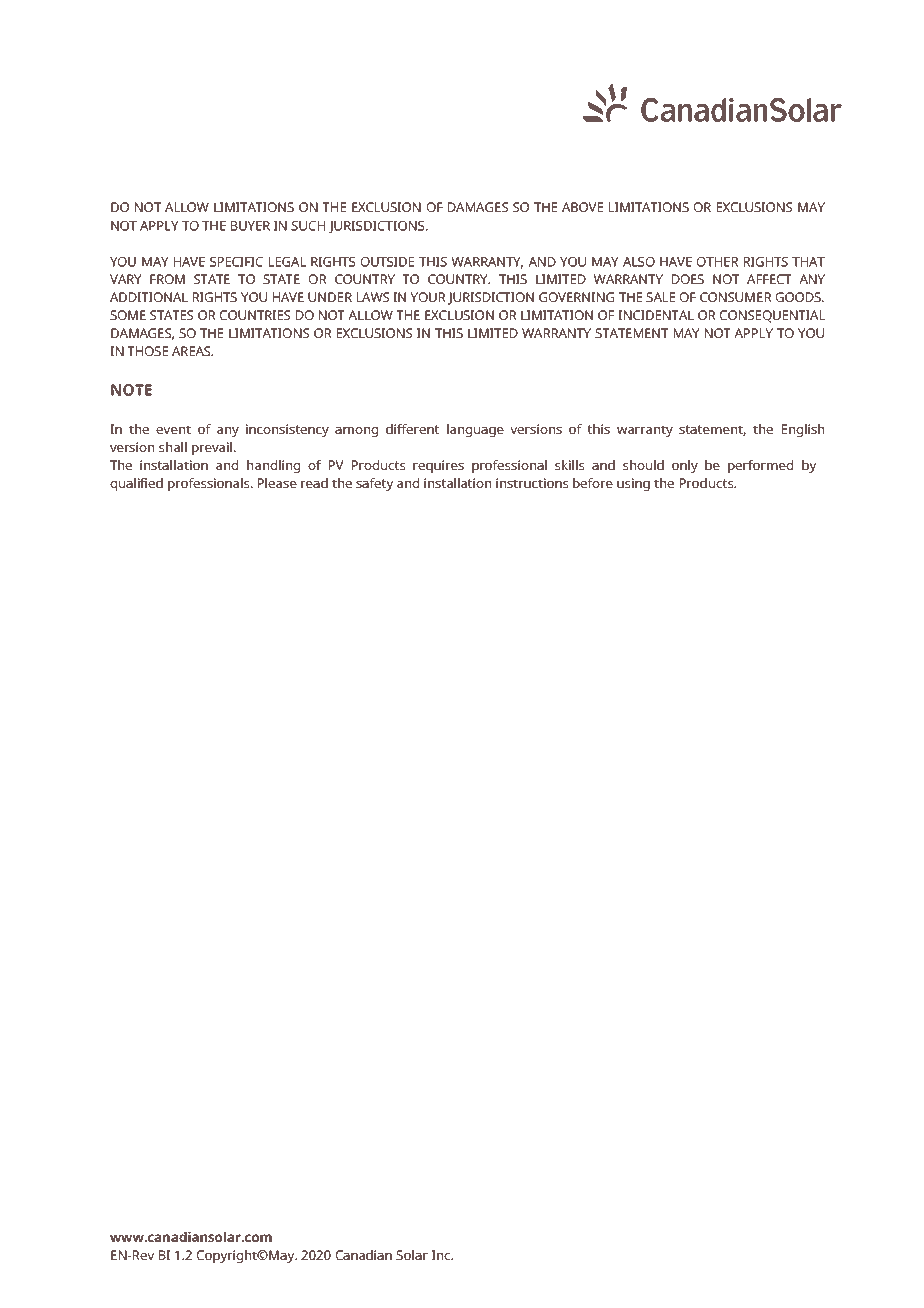  What do you see at coordinates (582, 207) in the image?
I see `ABOVE` at bounding box center [582, 207].
